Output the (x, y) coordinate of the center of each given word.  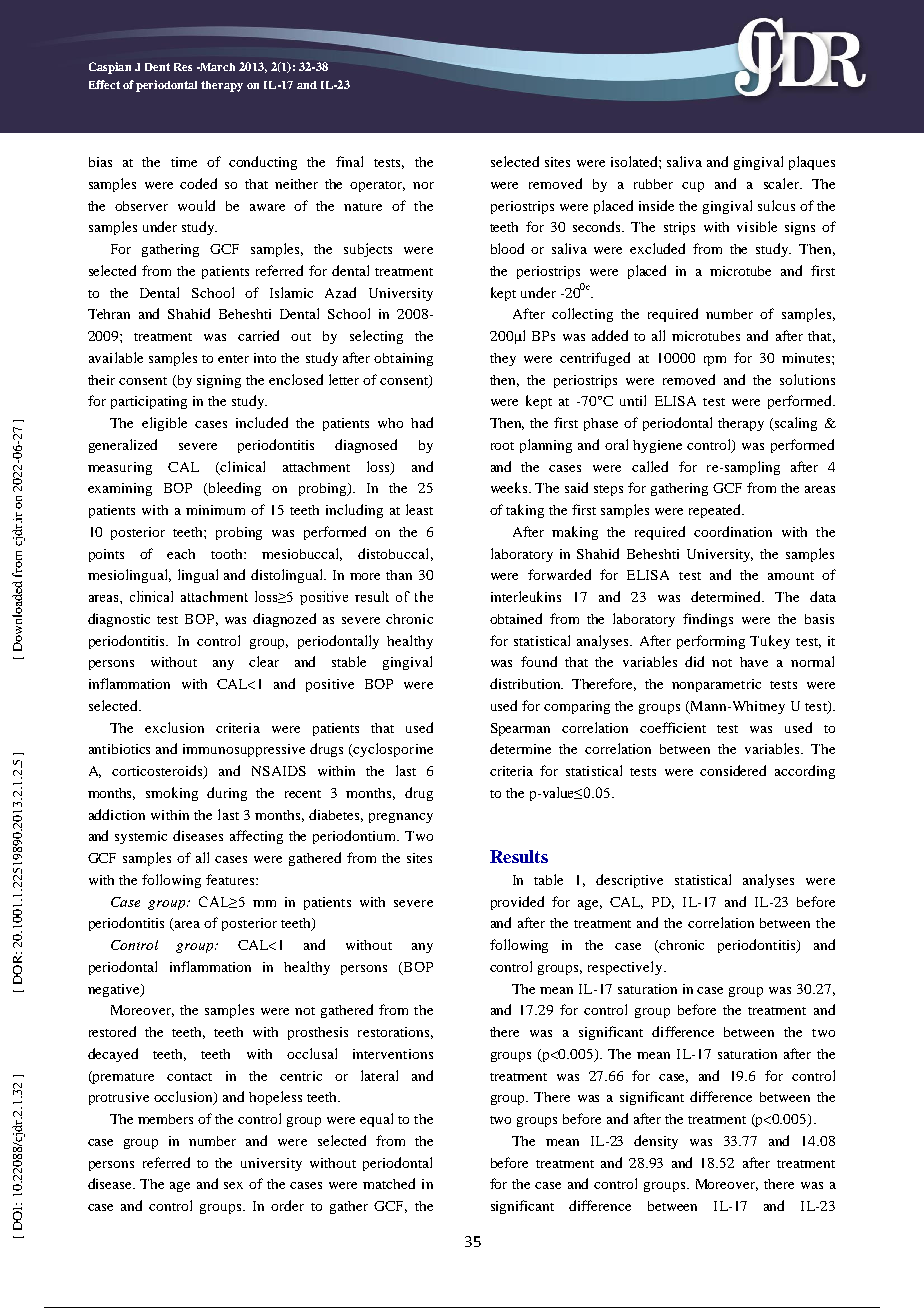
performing (711, 642)
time (184, 162)
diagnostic (119, 620)
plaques (812, 163)
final (349, 161)
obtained (516, 618)
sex (233, 1185)
